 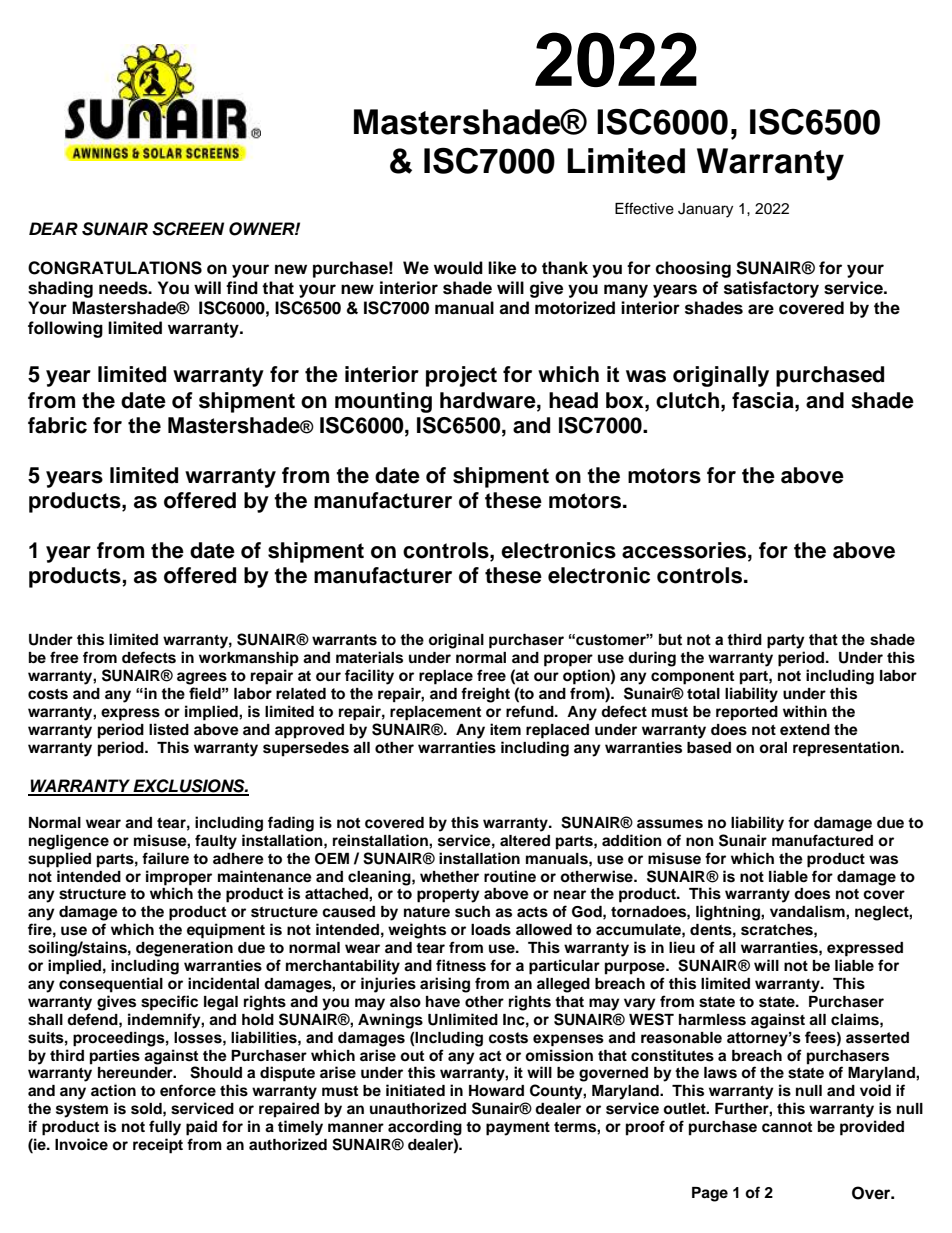 I want to click on would, so click(x=458, y=268).
